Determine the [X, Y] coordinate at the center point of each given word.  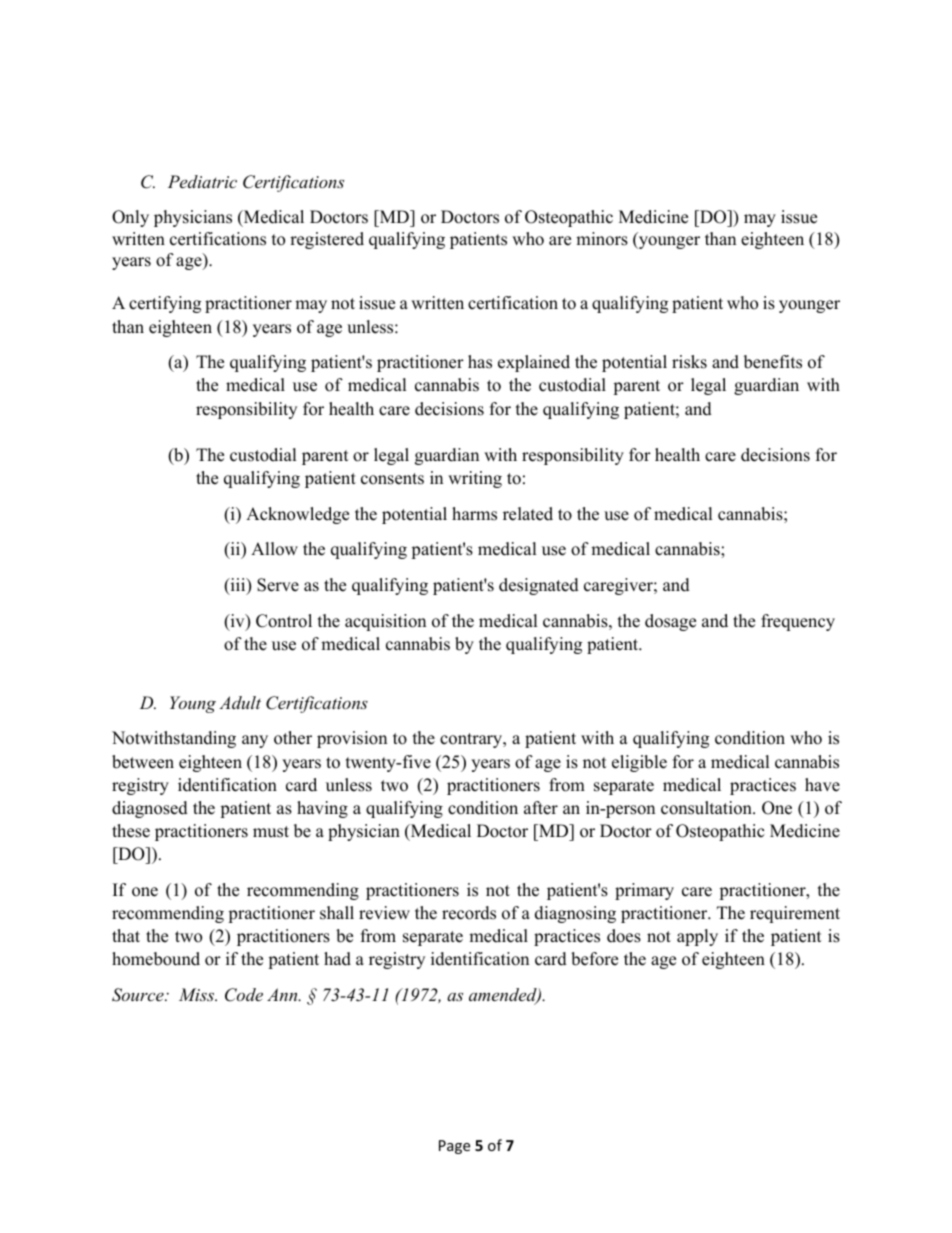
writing [475, 479]
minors [602, 239]
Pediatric [202, 181]
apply [697, 937]
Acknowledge [297, 515]
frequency [798, 622]
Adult [240, 702]
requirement [795, 914]
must [271, 832]
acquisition [385, 622]
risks [689, 362]
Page [454, 1147]
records [469, 913]
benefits [773, 362]
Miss [198, 994]
